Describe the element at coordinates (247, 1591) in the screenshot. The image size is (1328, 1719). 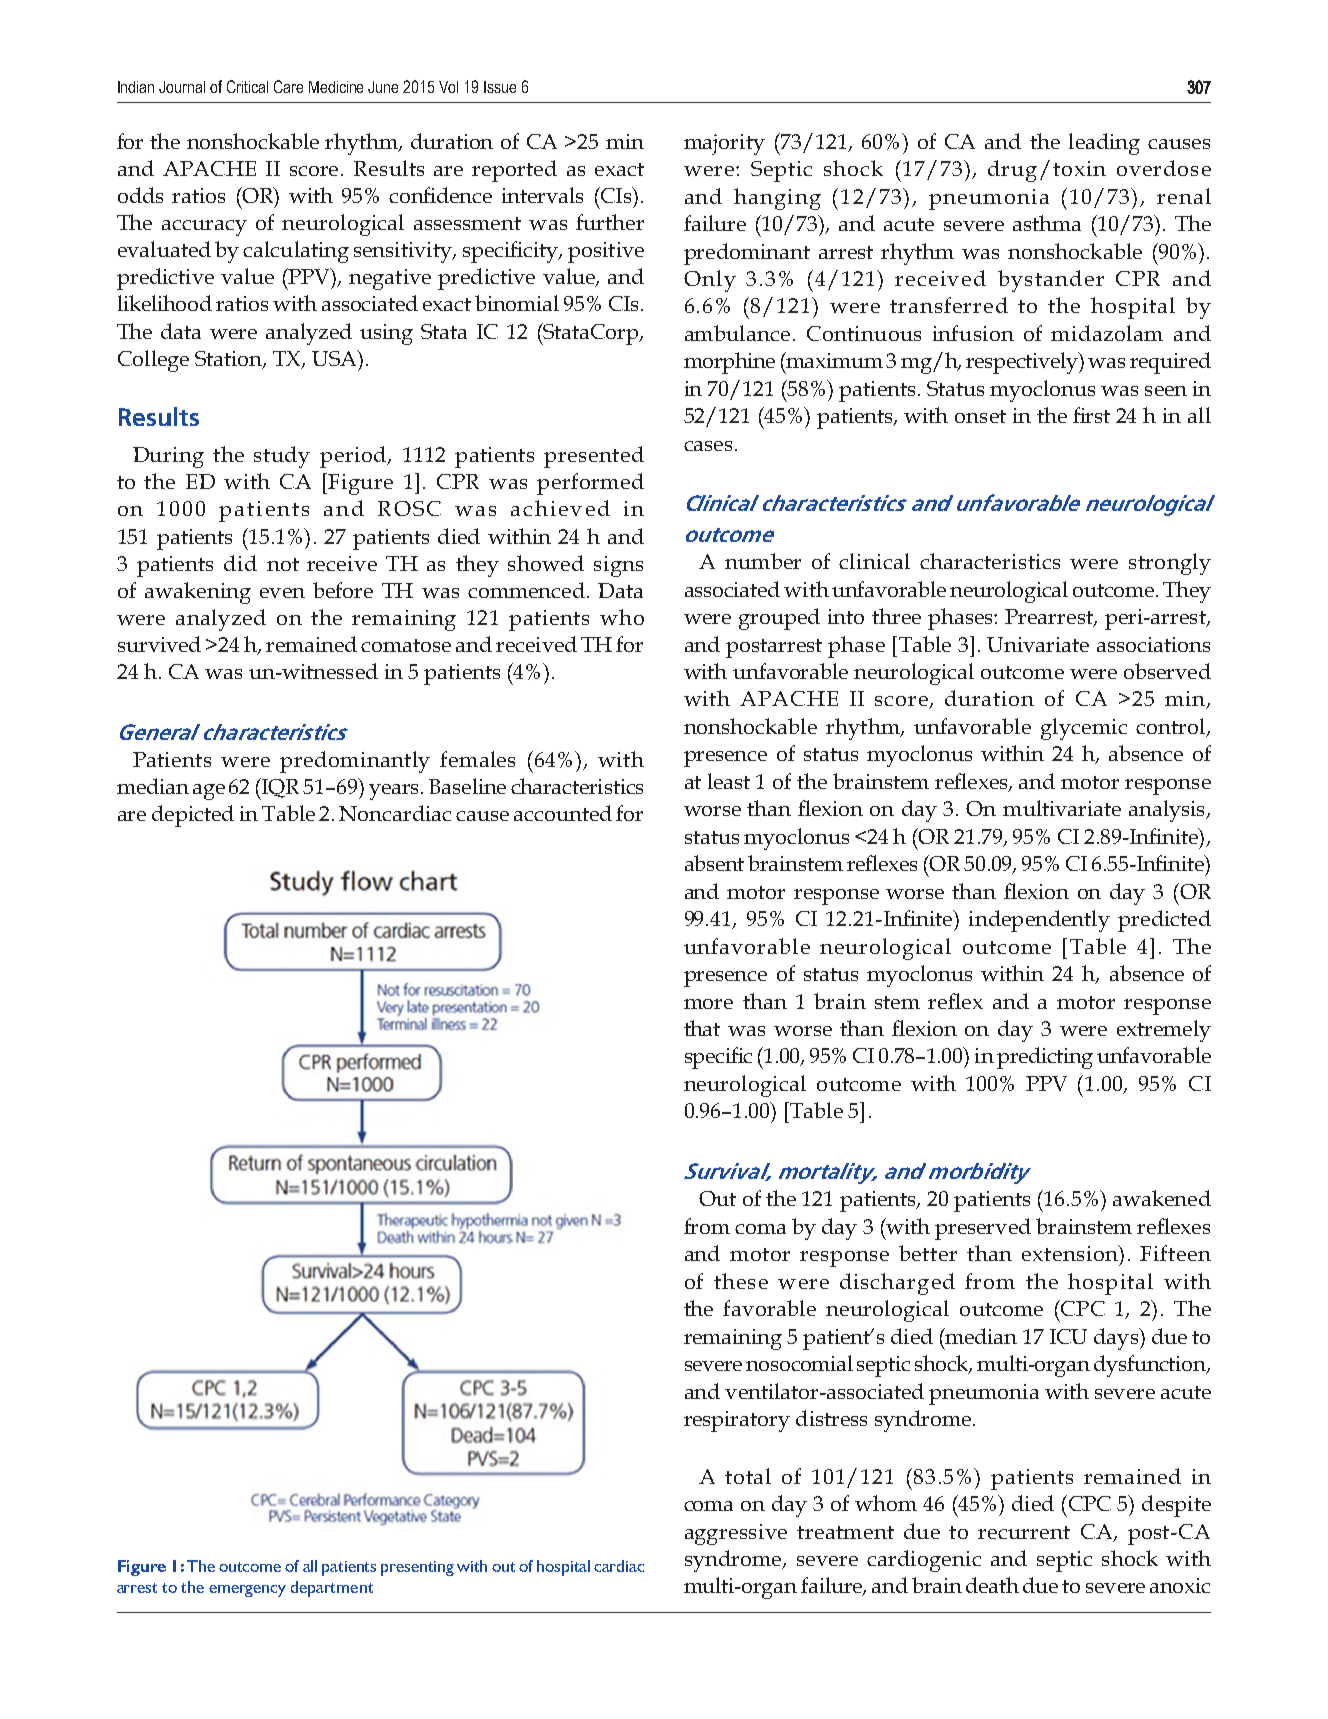
I see `emergency` at that location.
